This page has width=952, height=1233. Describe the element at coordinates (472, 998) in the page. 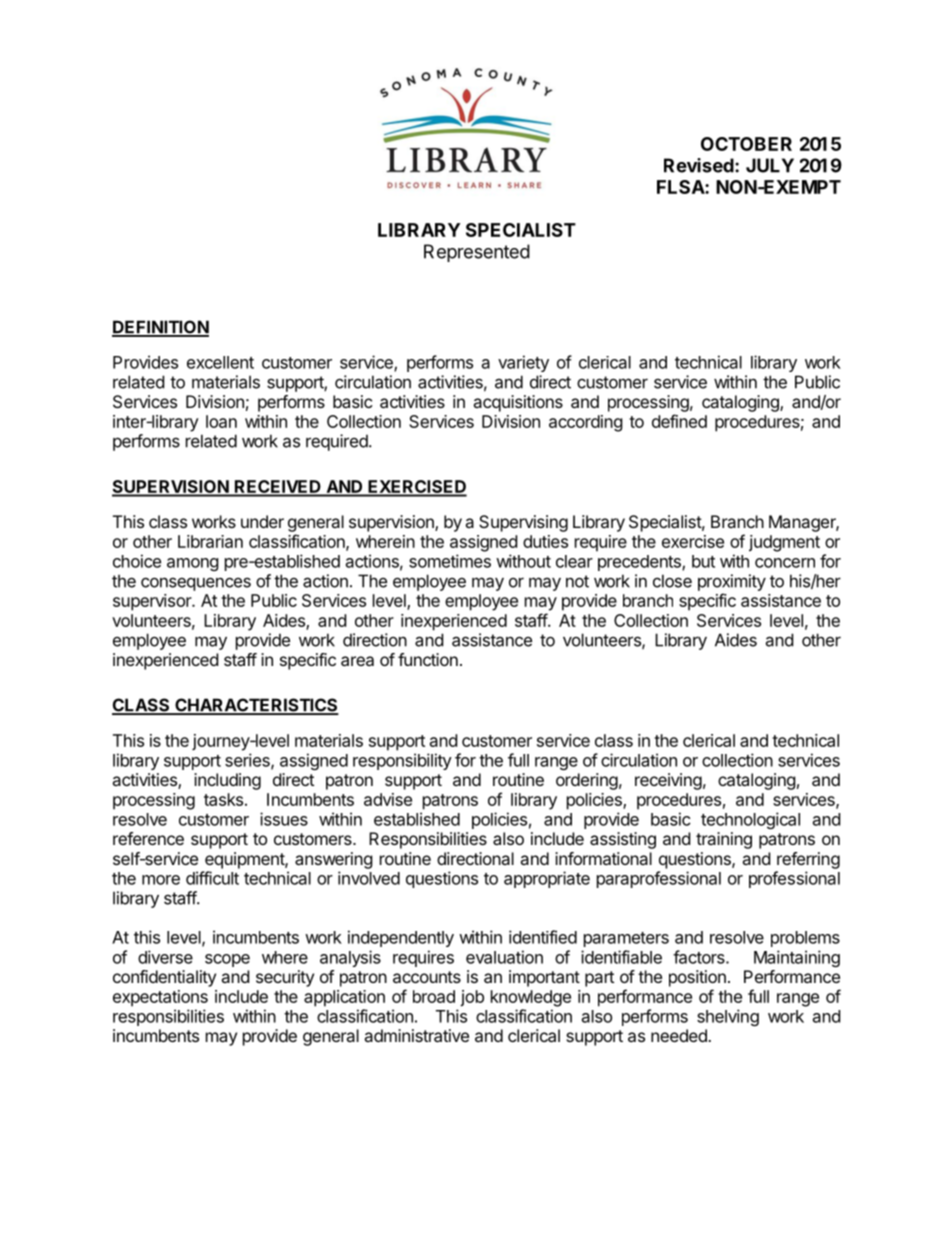

I see `job` at that location.
